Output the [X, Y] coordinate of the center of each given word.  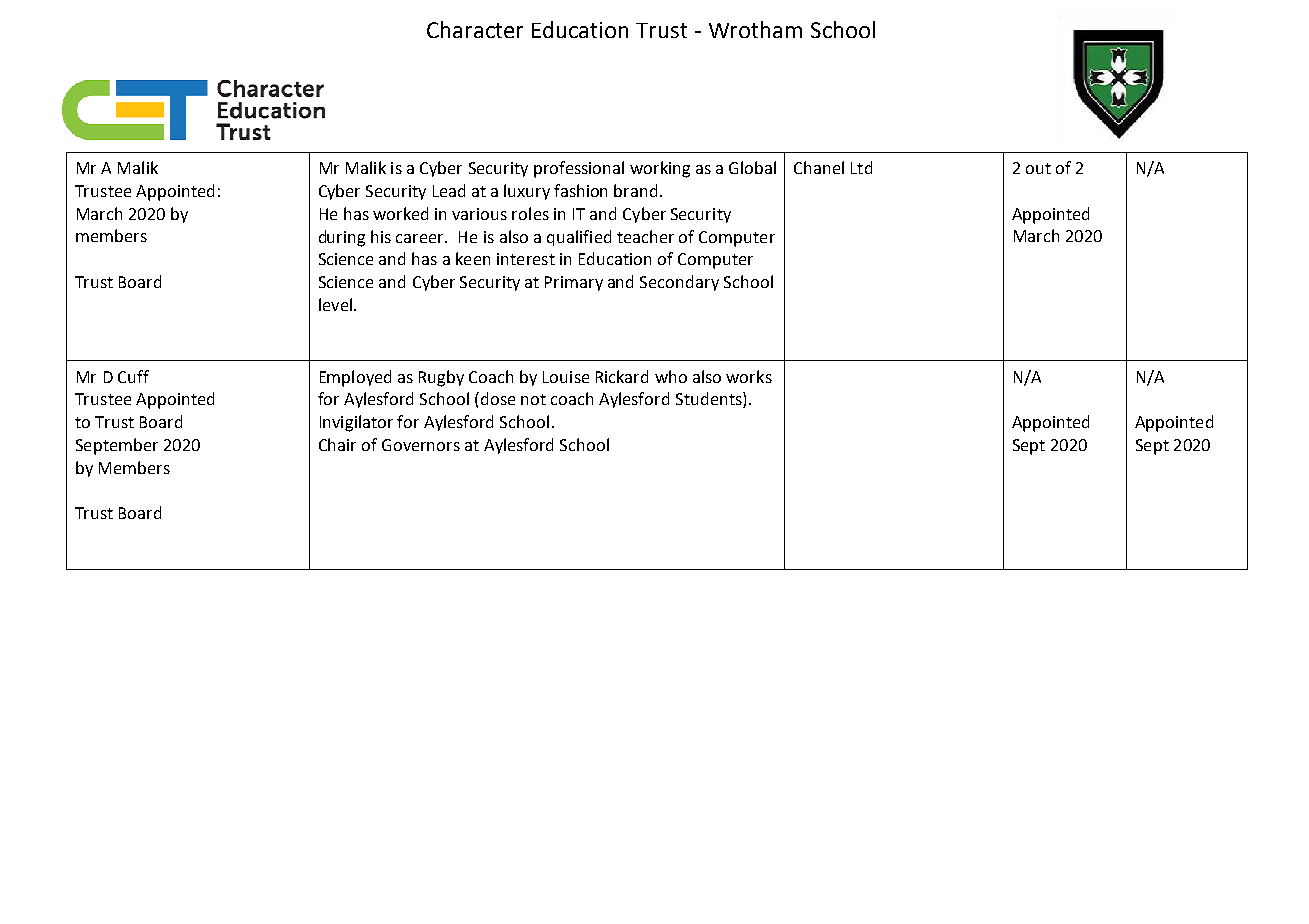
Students [710, 400]
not [533, 399]
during [342, 238]
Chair [337, 444]
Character [475, 29]
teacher [645, 236]
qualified [579, 238]
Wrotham [755, 29]
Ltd [861, 167]
